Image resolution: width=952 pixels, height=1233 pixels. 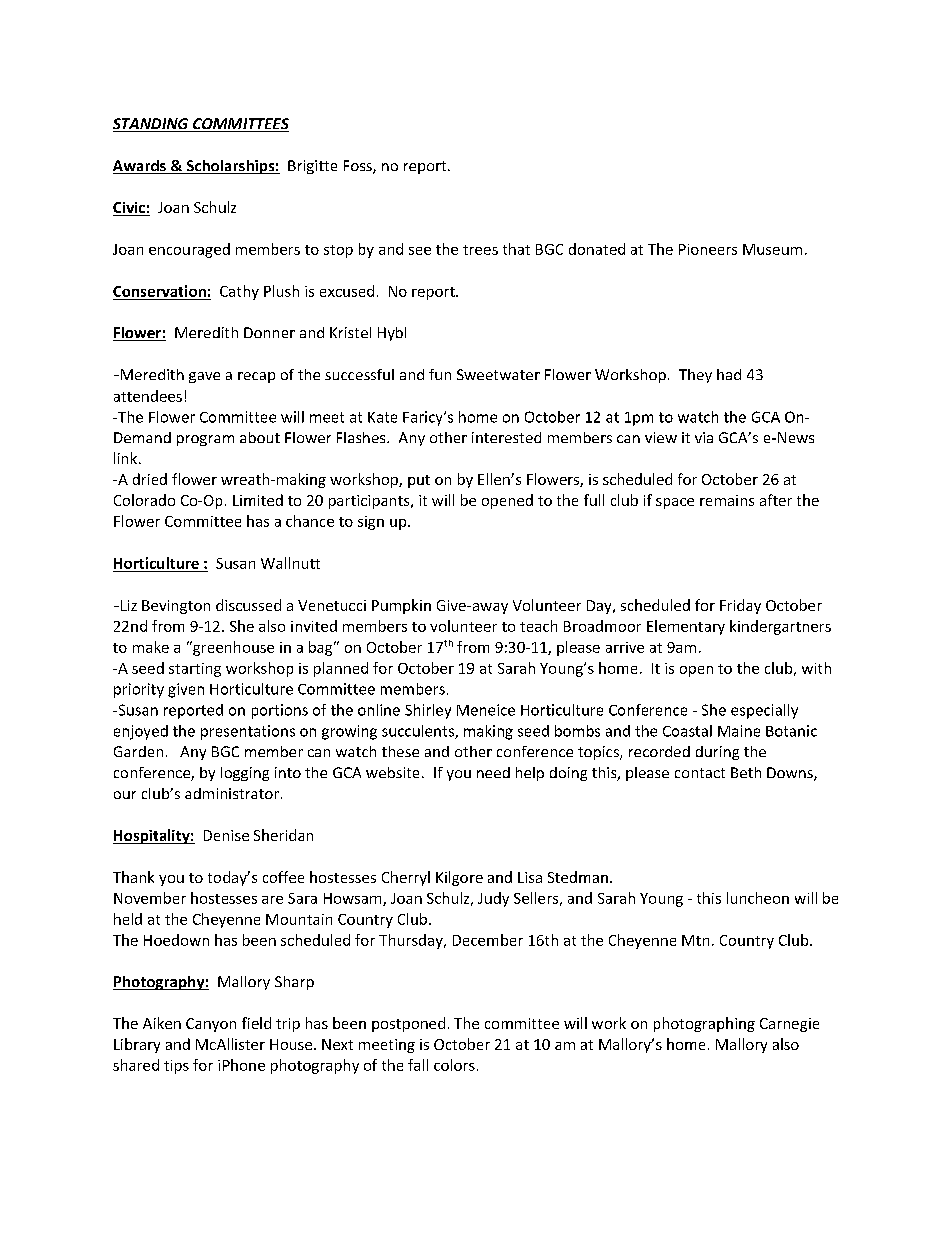 I want to click on Shirley, so click(x=428, y=711).
